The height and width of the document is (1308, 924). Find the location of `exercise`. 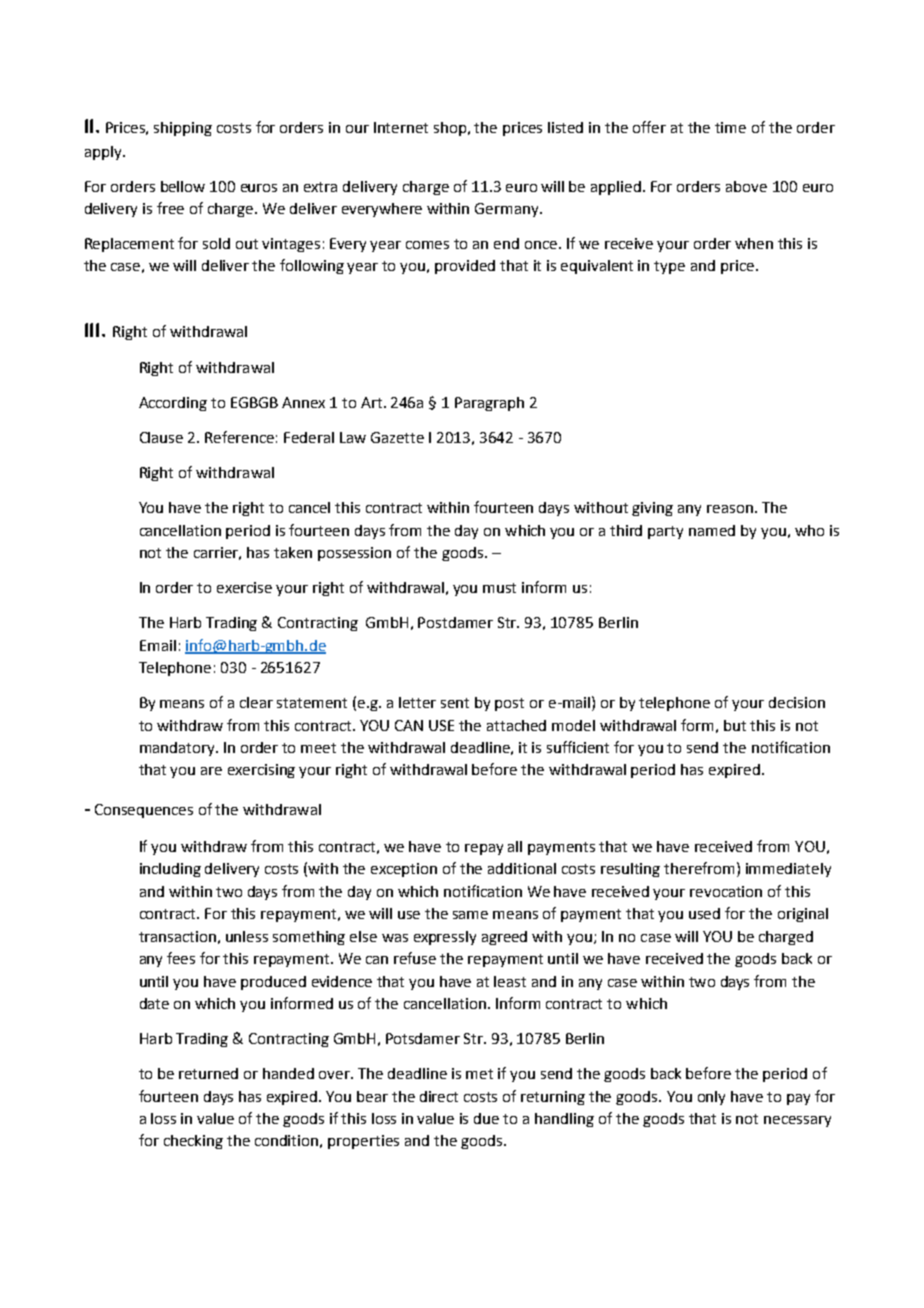

exercise is located at coordinates (244, 587).
